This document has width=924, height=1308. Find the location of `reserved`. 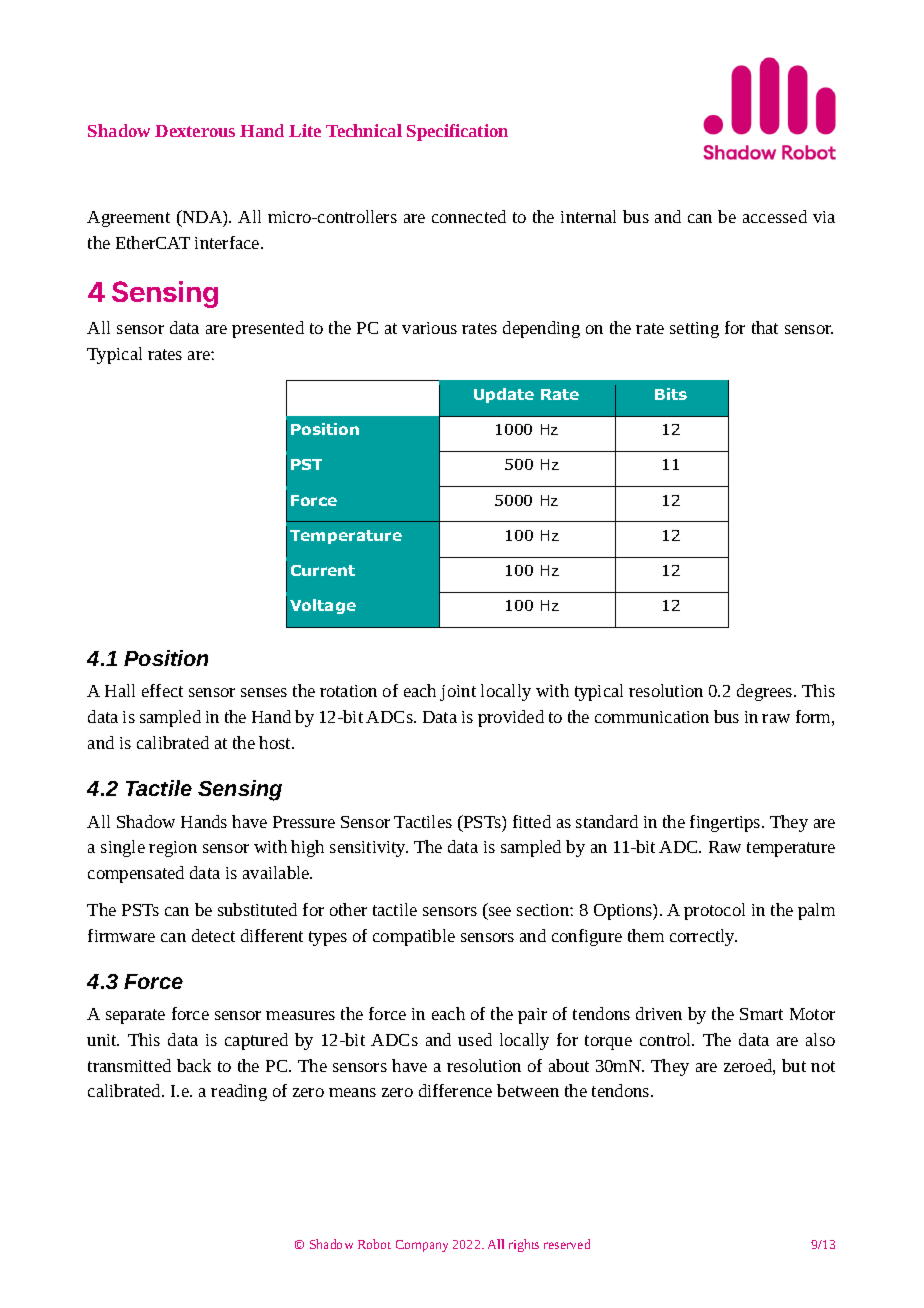

reserved is located at coordinates (567, 1244).
